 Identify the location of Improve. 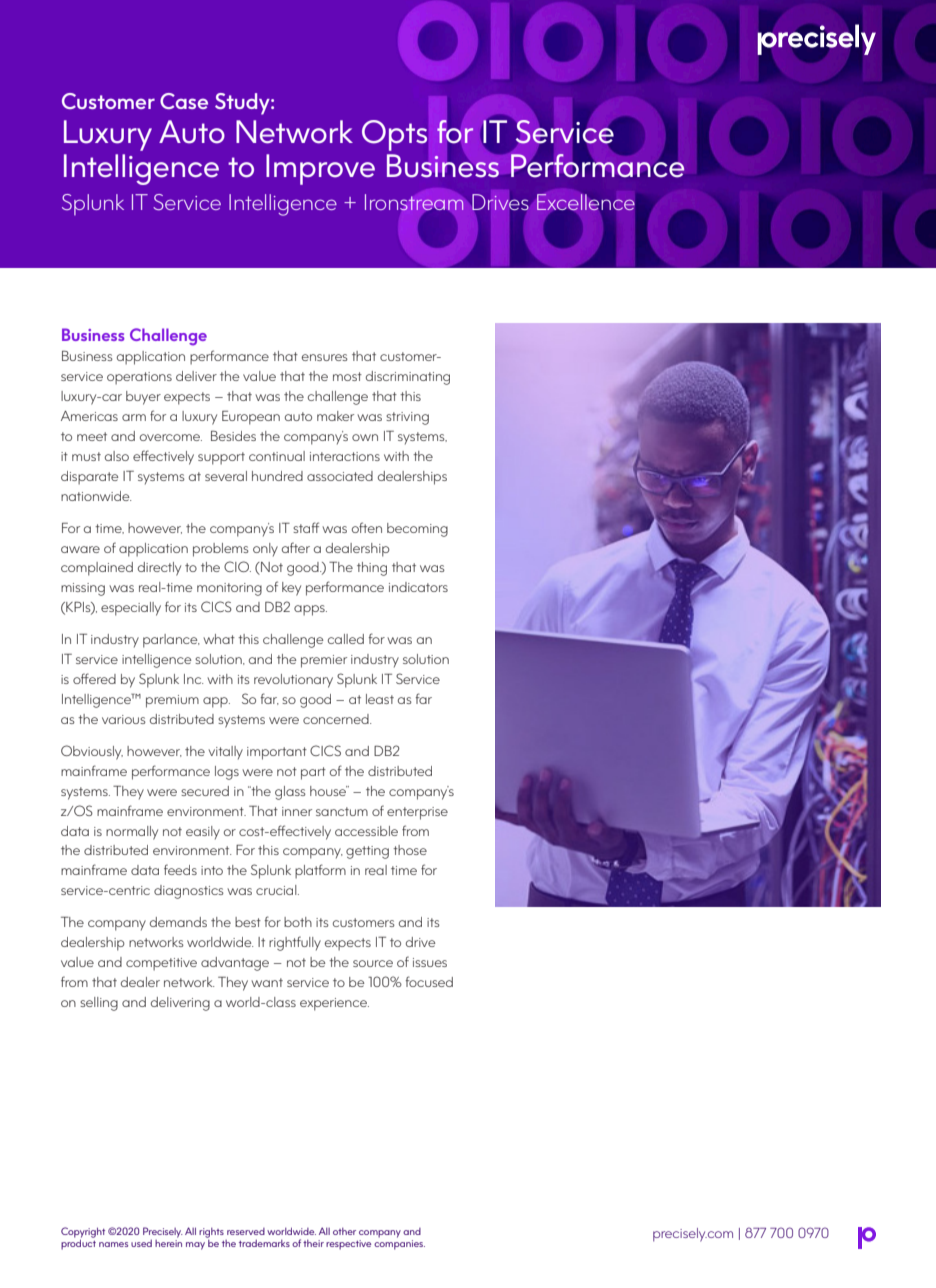
(320, 169).
